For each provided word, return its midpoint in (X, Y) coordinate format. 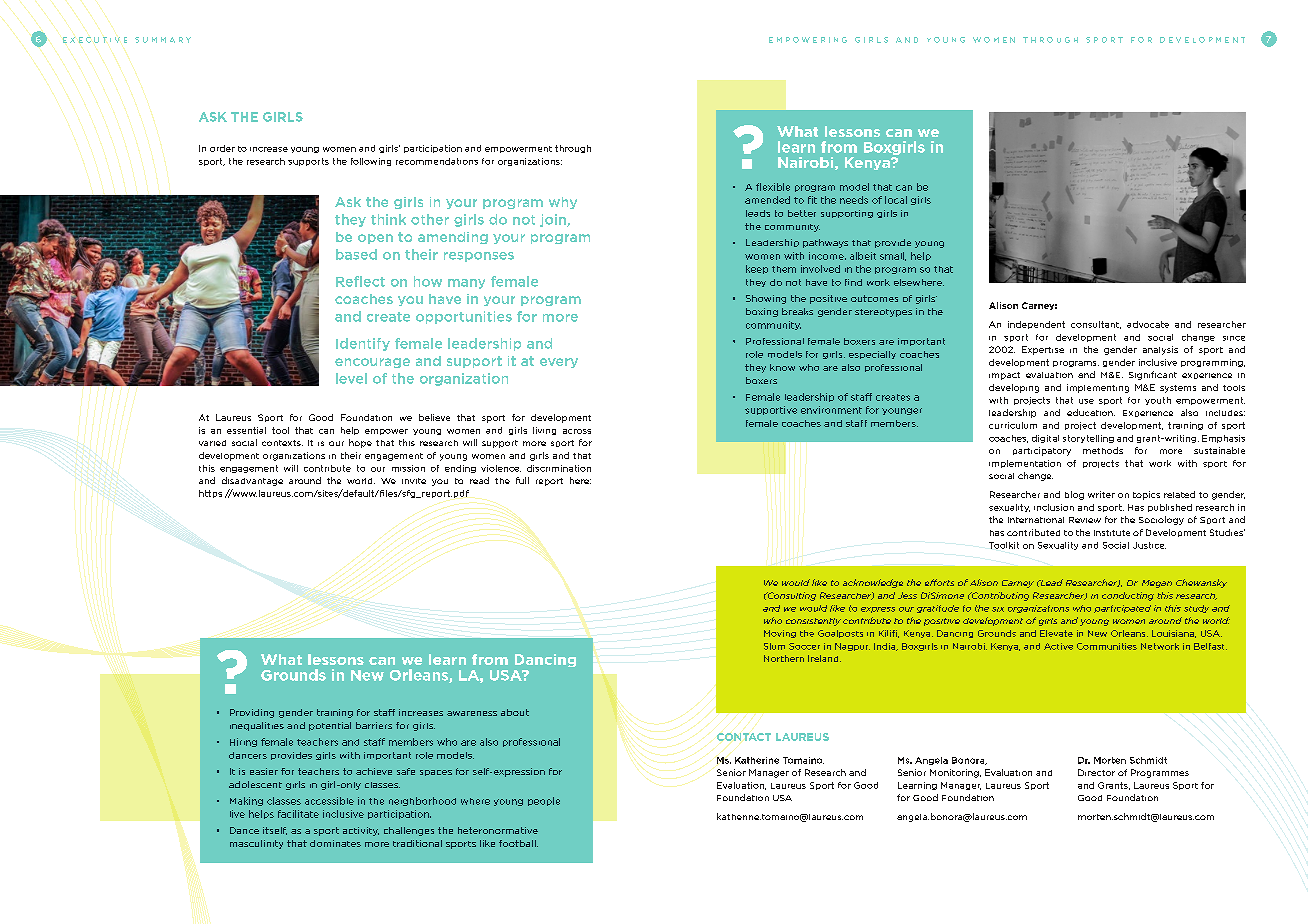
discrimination (559, 468)
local (896, 200)
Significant (1153, 375)
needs (854, 200)
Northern (784, 658)
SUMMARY (163, 40)
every (559, 363)
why (563, 203)
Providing (252, 713)
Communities (1107, 646)
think (388, 219)
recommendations (437, 161)
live (237, 814)
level (351, 378)
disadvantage (252, 481)
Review (1085, 520)
